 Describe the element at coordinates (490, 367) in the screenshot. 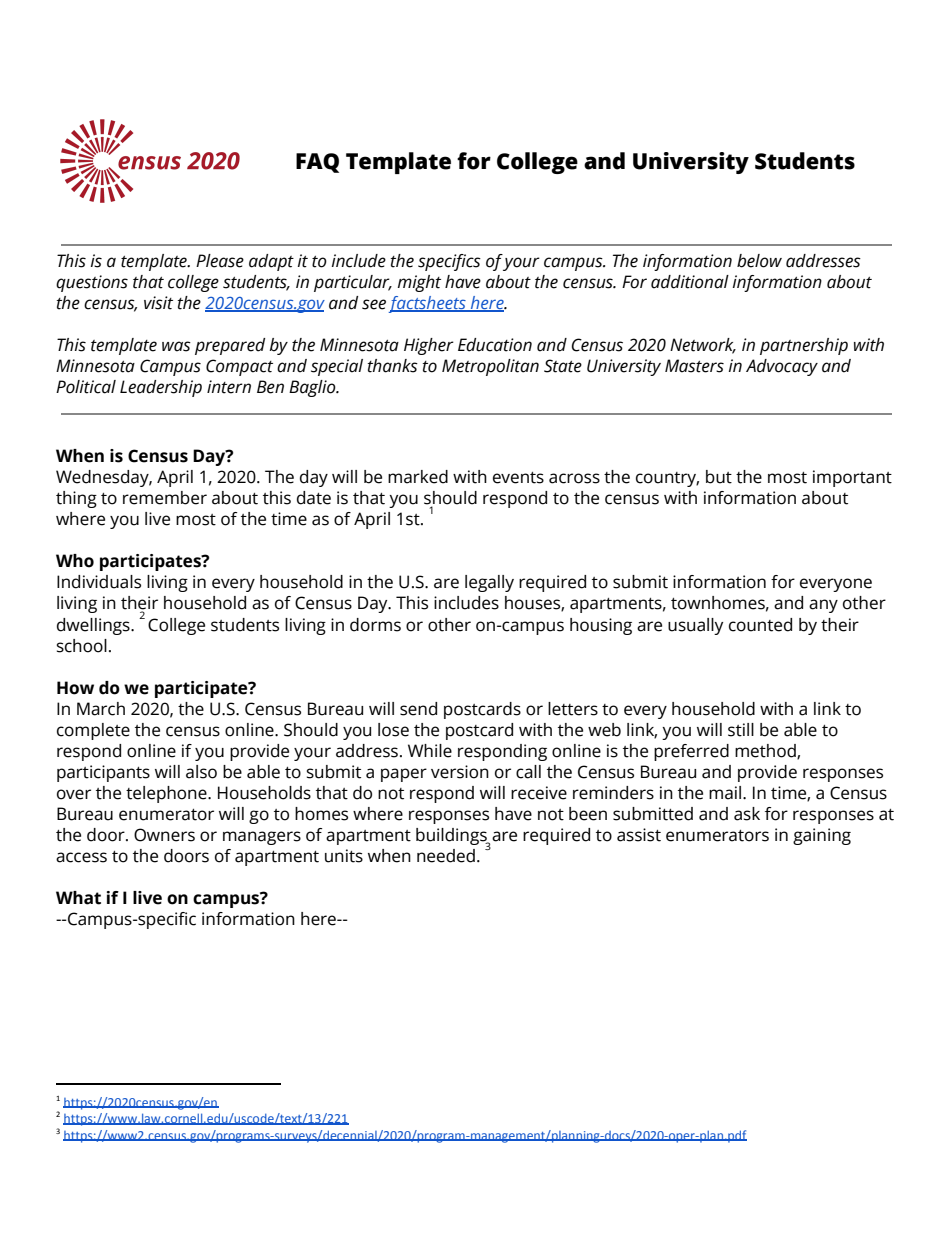

I see `Metropolitan` at that location.
